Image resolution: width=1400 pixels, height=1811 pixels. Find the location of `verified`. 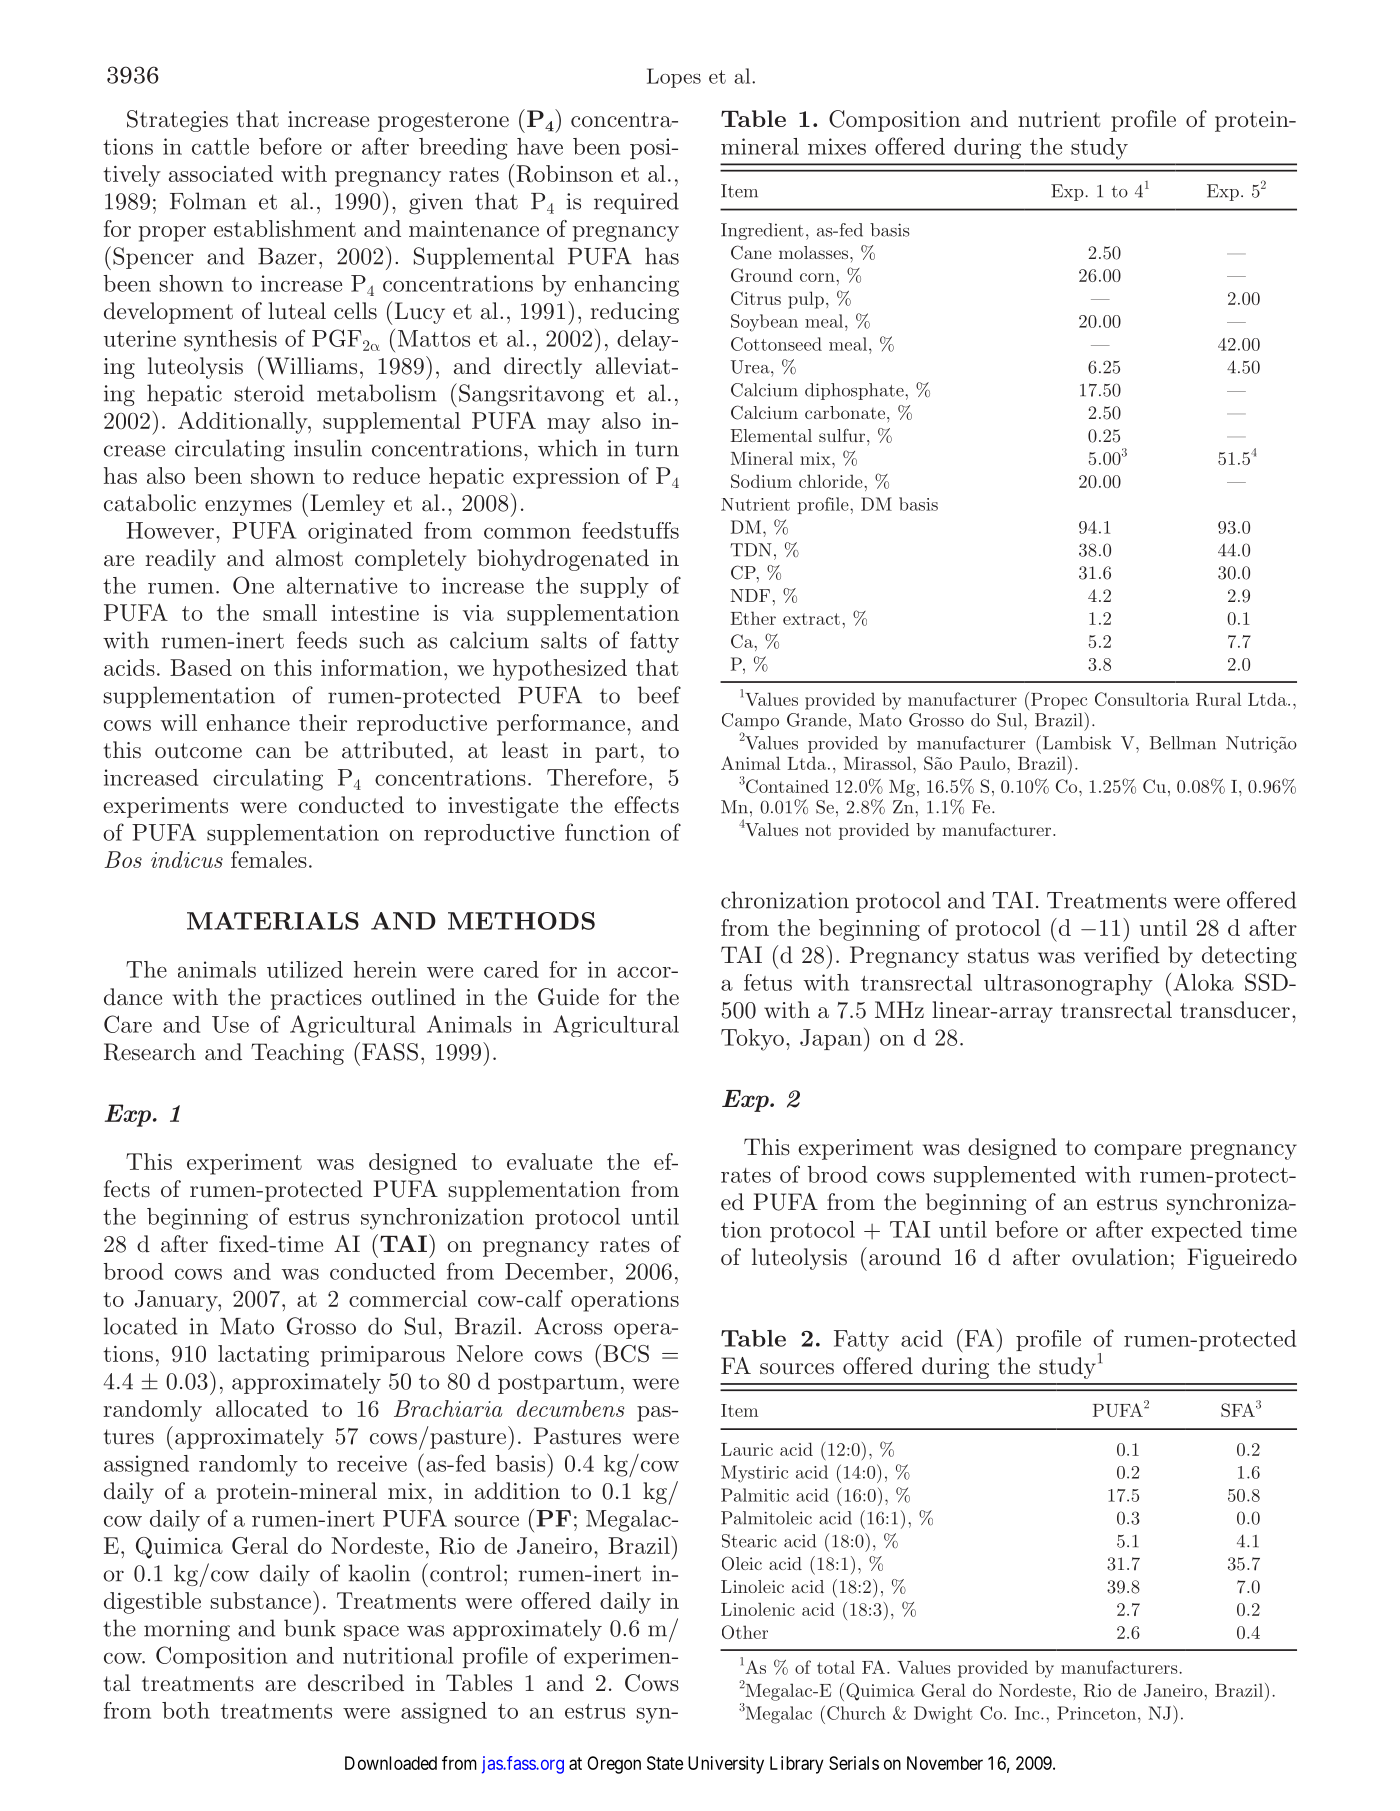

verified is located at coordinates (1122, 955).
